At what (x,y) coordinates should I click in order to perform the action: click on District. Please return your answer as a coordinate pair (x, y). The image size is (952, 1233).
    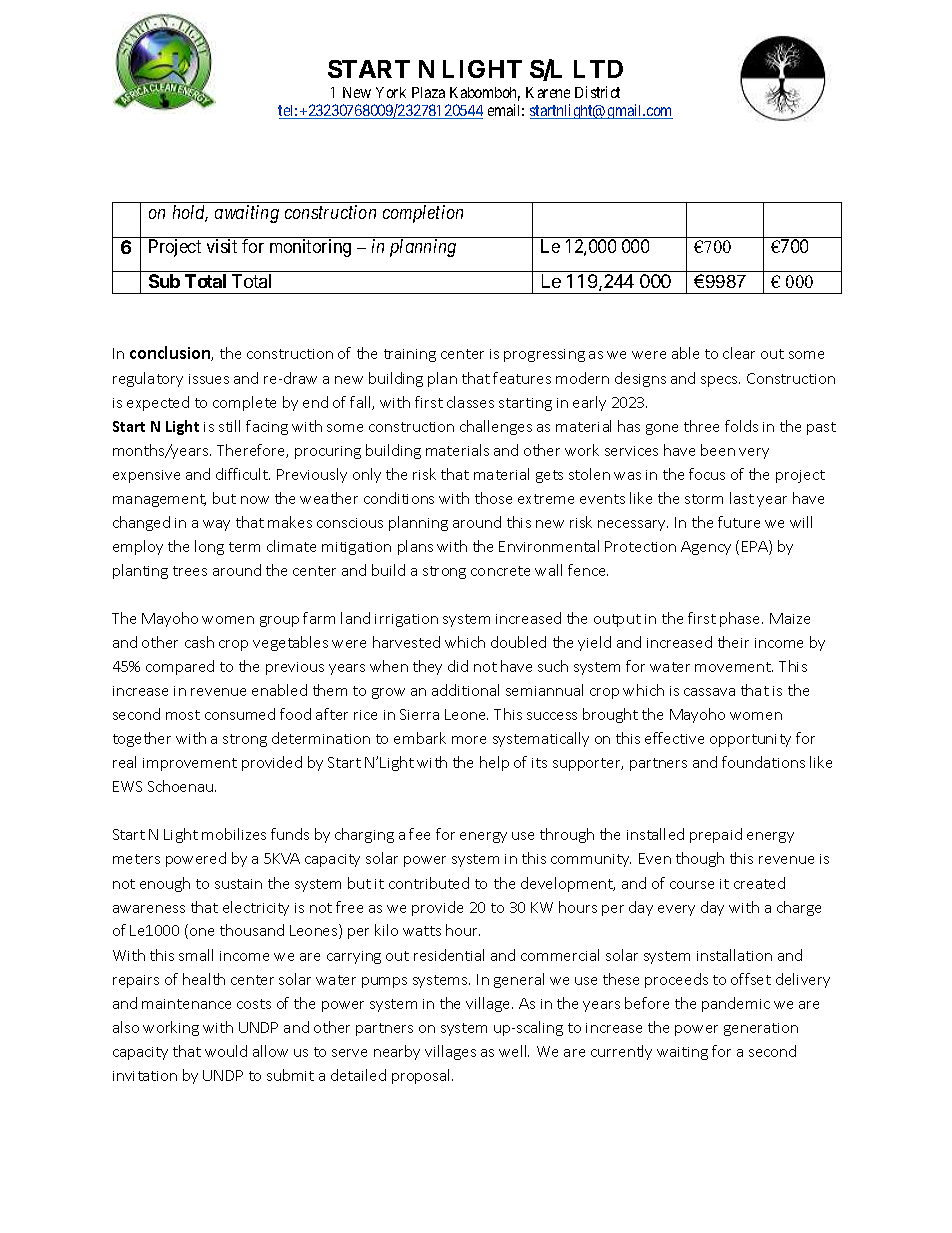
    Looking at the image, I should click on (597, 92).
